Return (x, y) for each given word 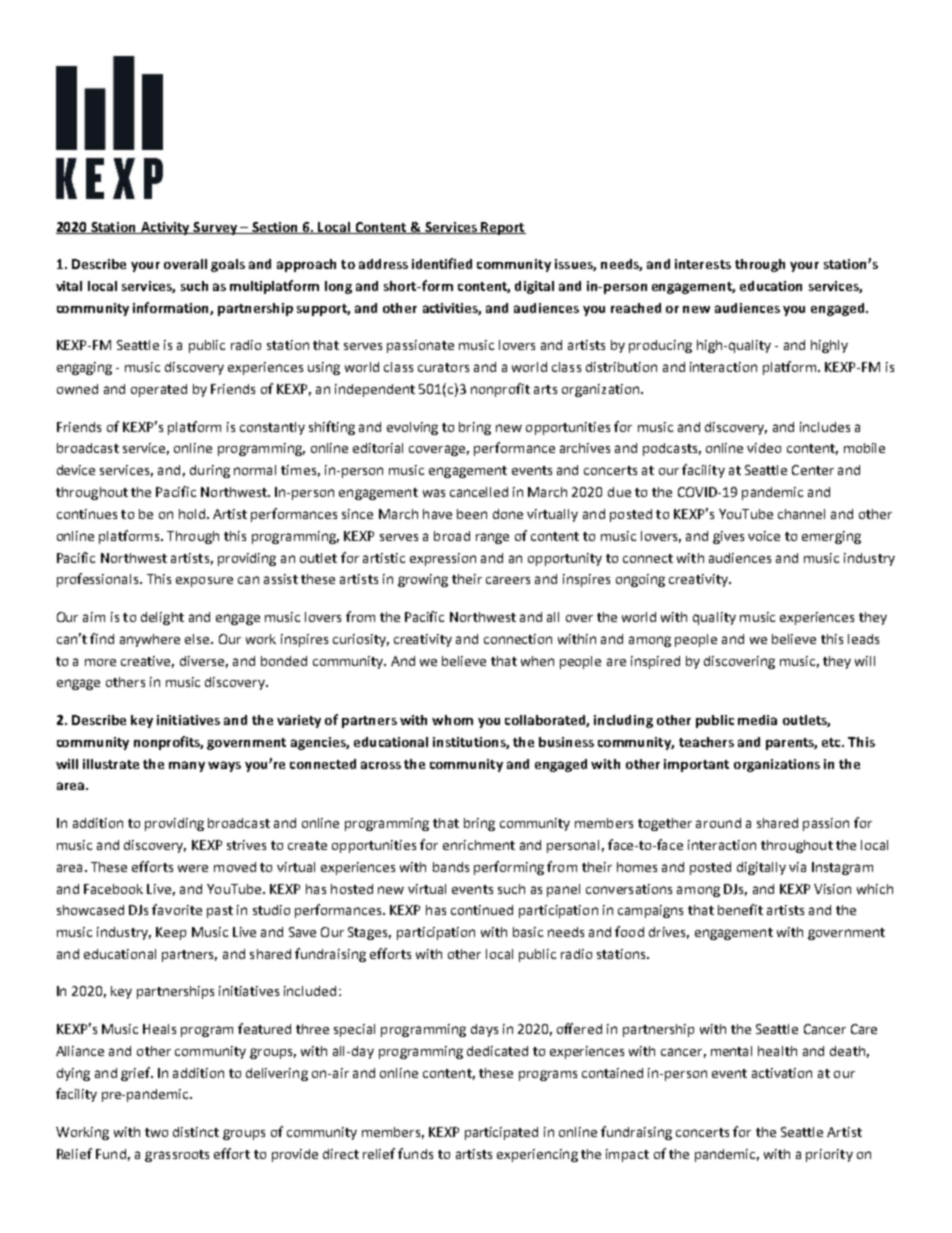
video (764, 448)
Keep (171, 933)
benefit (740, 909)
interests (703, 264)
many (187, 766)
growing (423, 580)
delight (162, 618)
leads (863, 639)
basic (528, 932)
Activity (165, 228)
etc (833, 742)
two (156, 1132)
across (381, 765)
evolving (412, 428)
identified (442, 263)
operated (159, 390)
